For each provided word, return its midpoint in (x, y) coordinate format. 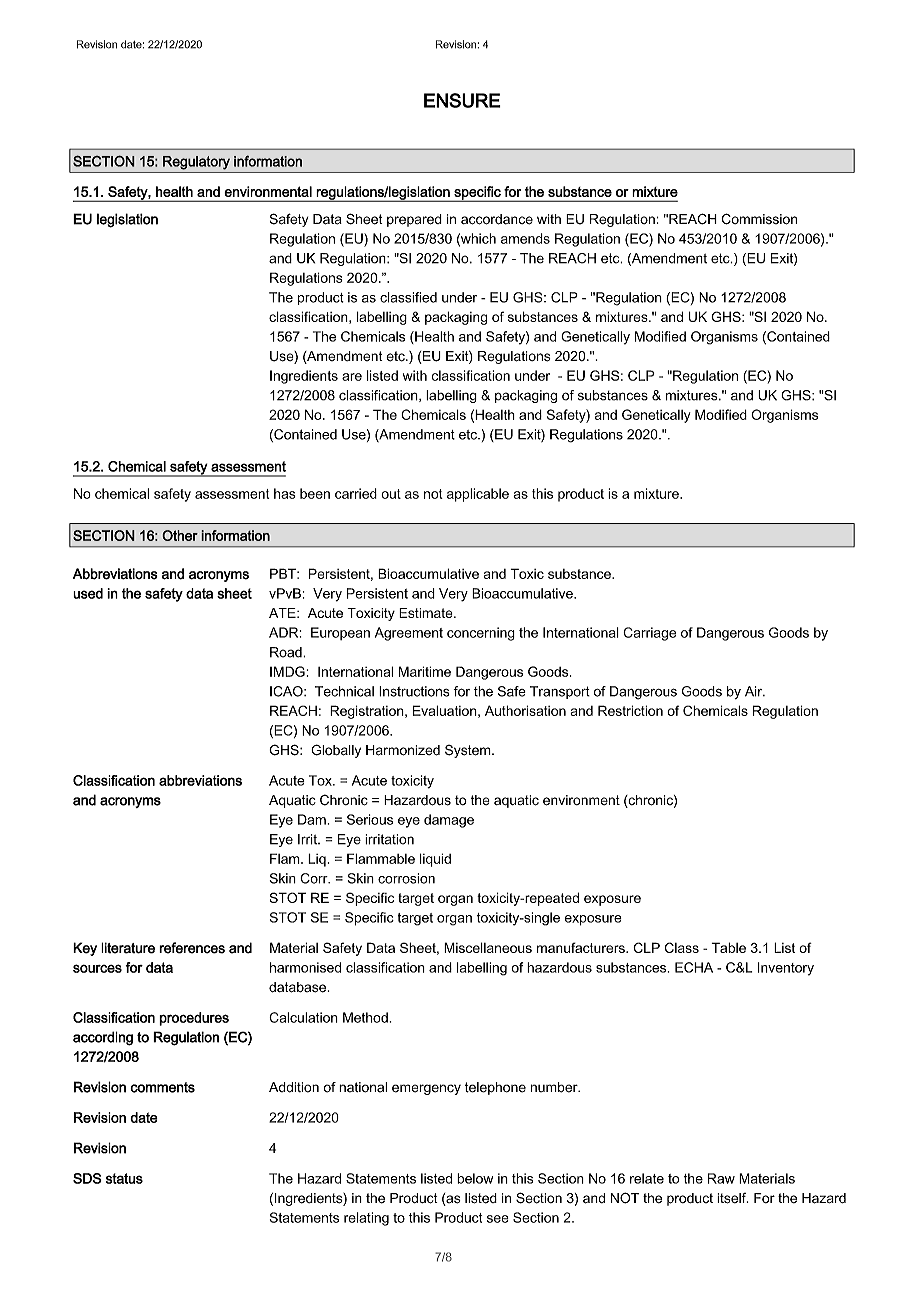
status (124, 1178)
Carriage (649, 634)
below (475, 1178)
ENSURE (462, 100)
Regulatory (196, 163)
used (88, 593)
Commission (759, 219)
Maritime (425, 671)
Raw (721, 1178)
